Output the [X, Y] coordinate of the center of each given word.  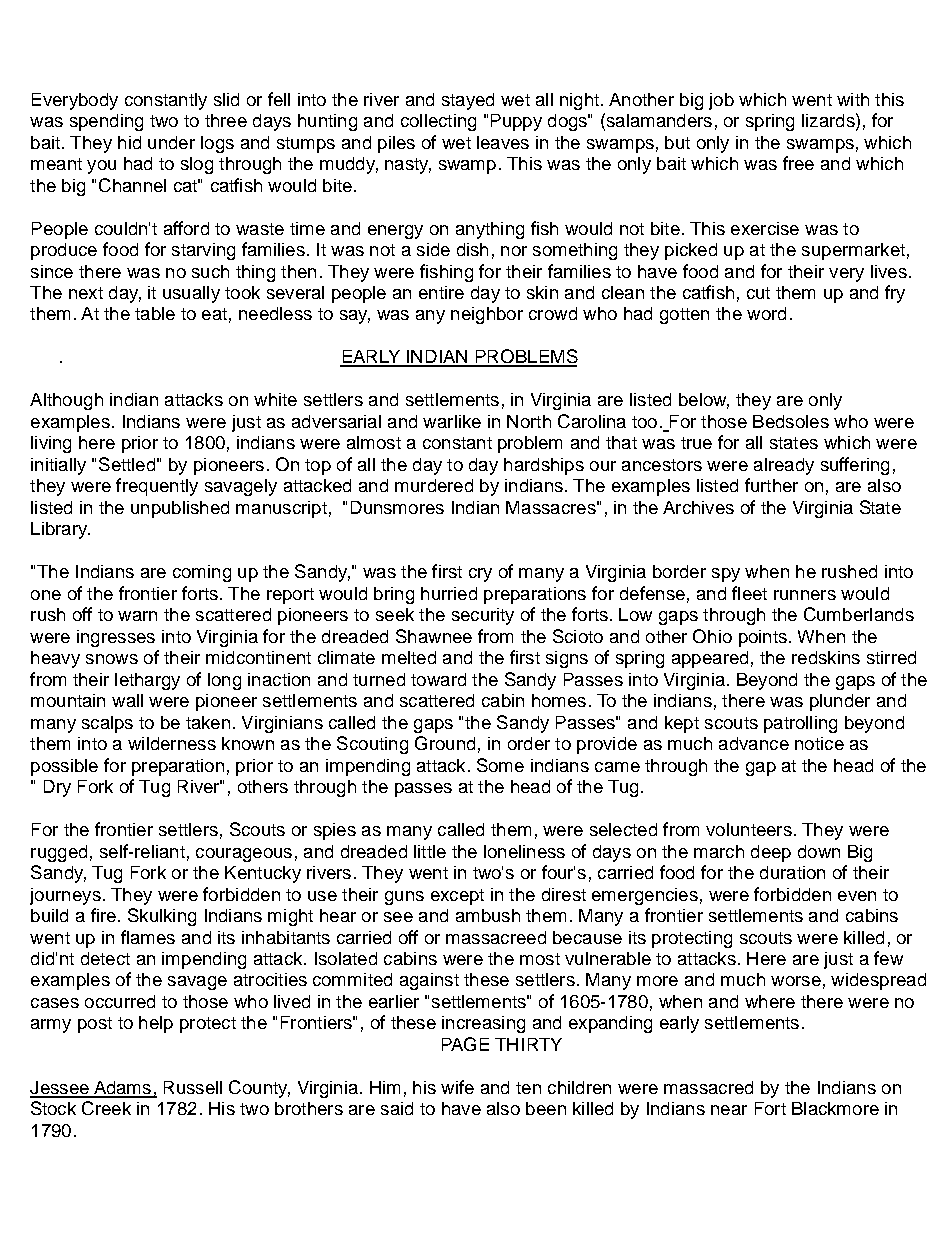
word [766, 313]
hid [129, 142]
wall [127, 700]
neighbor [487, 315]
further [771, 485]
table [155, 313]
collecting [438, 122]
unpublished [180, 509]
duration [792, 872]
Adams [122, 1089]
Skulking [162, 917]
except [457, 897]
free [798, 163]
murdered [434, 485]
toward [438, 679]
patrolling [800, 724]
